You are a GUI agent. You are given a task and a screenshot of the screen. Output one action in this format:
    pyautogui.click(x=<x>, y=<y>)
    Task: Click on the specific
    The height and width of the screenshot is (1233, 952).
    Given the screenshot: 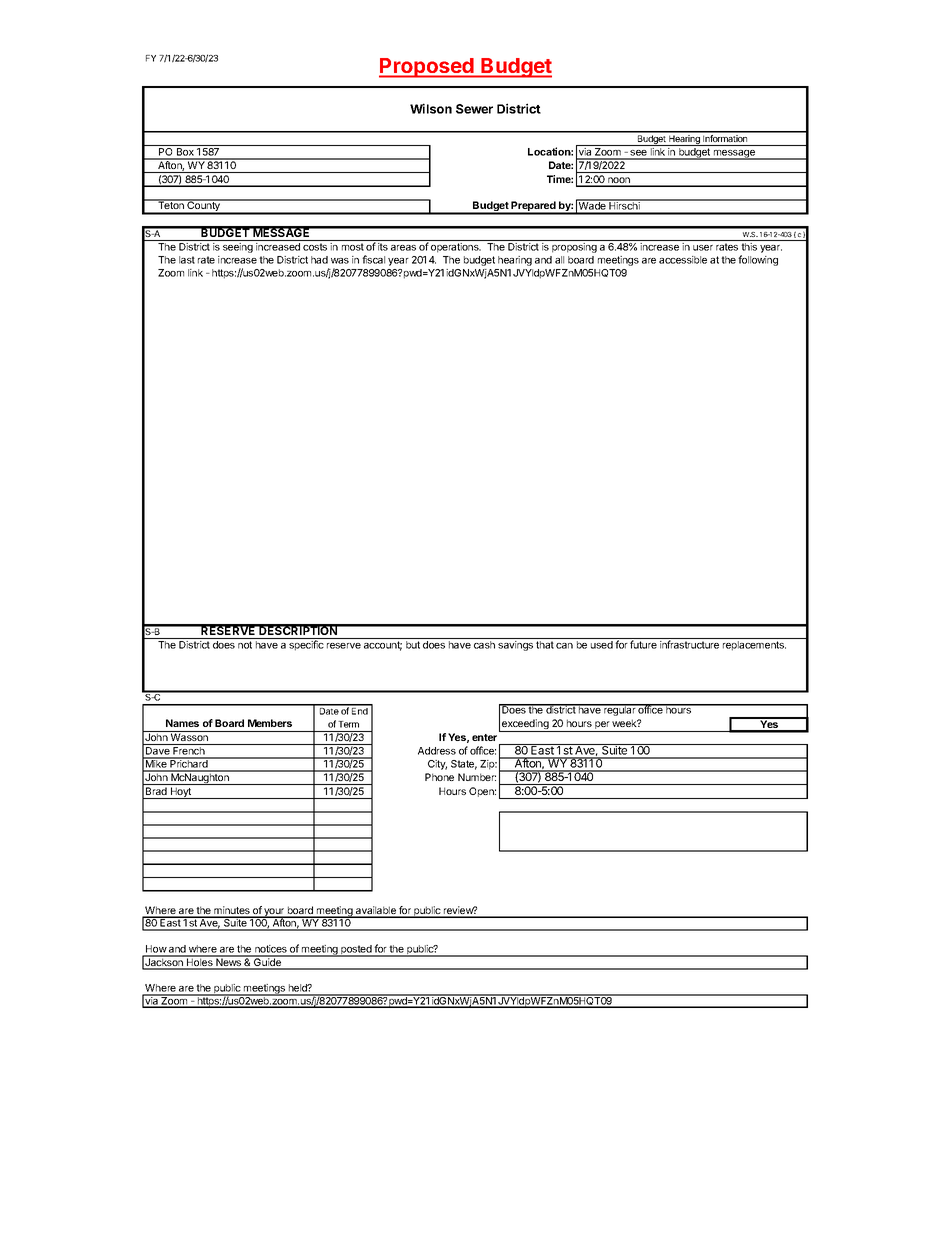 What is the action you would take?
    pyautogui.click(x=306, y=645)
